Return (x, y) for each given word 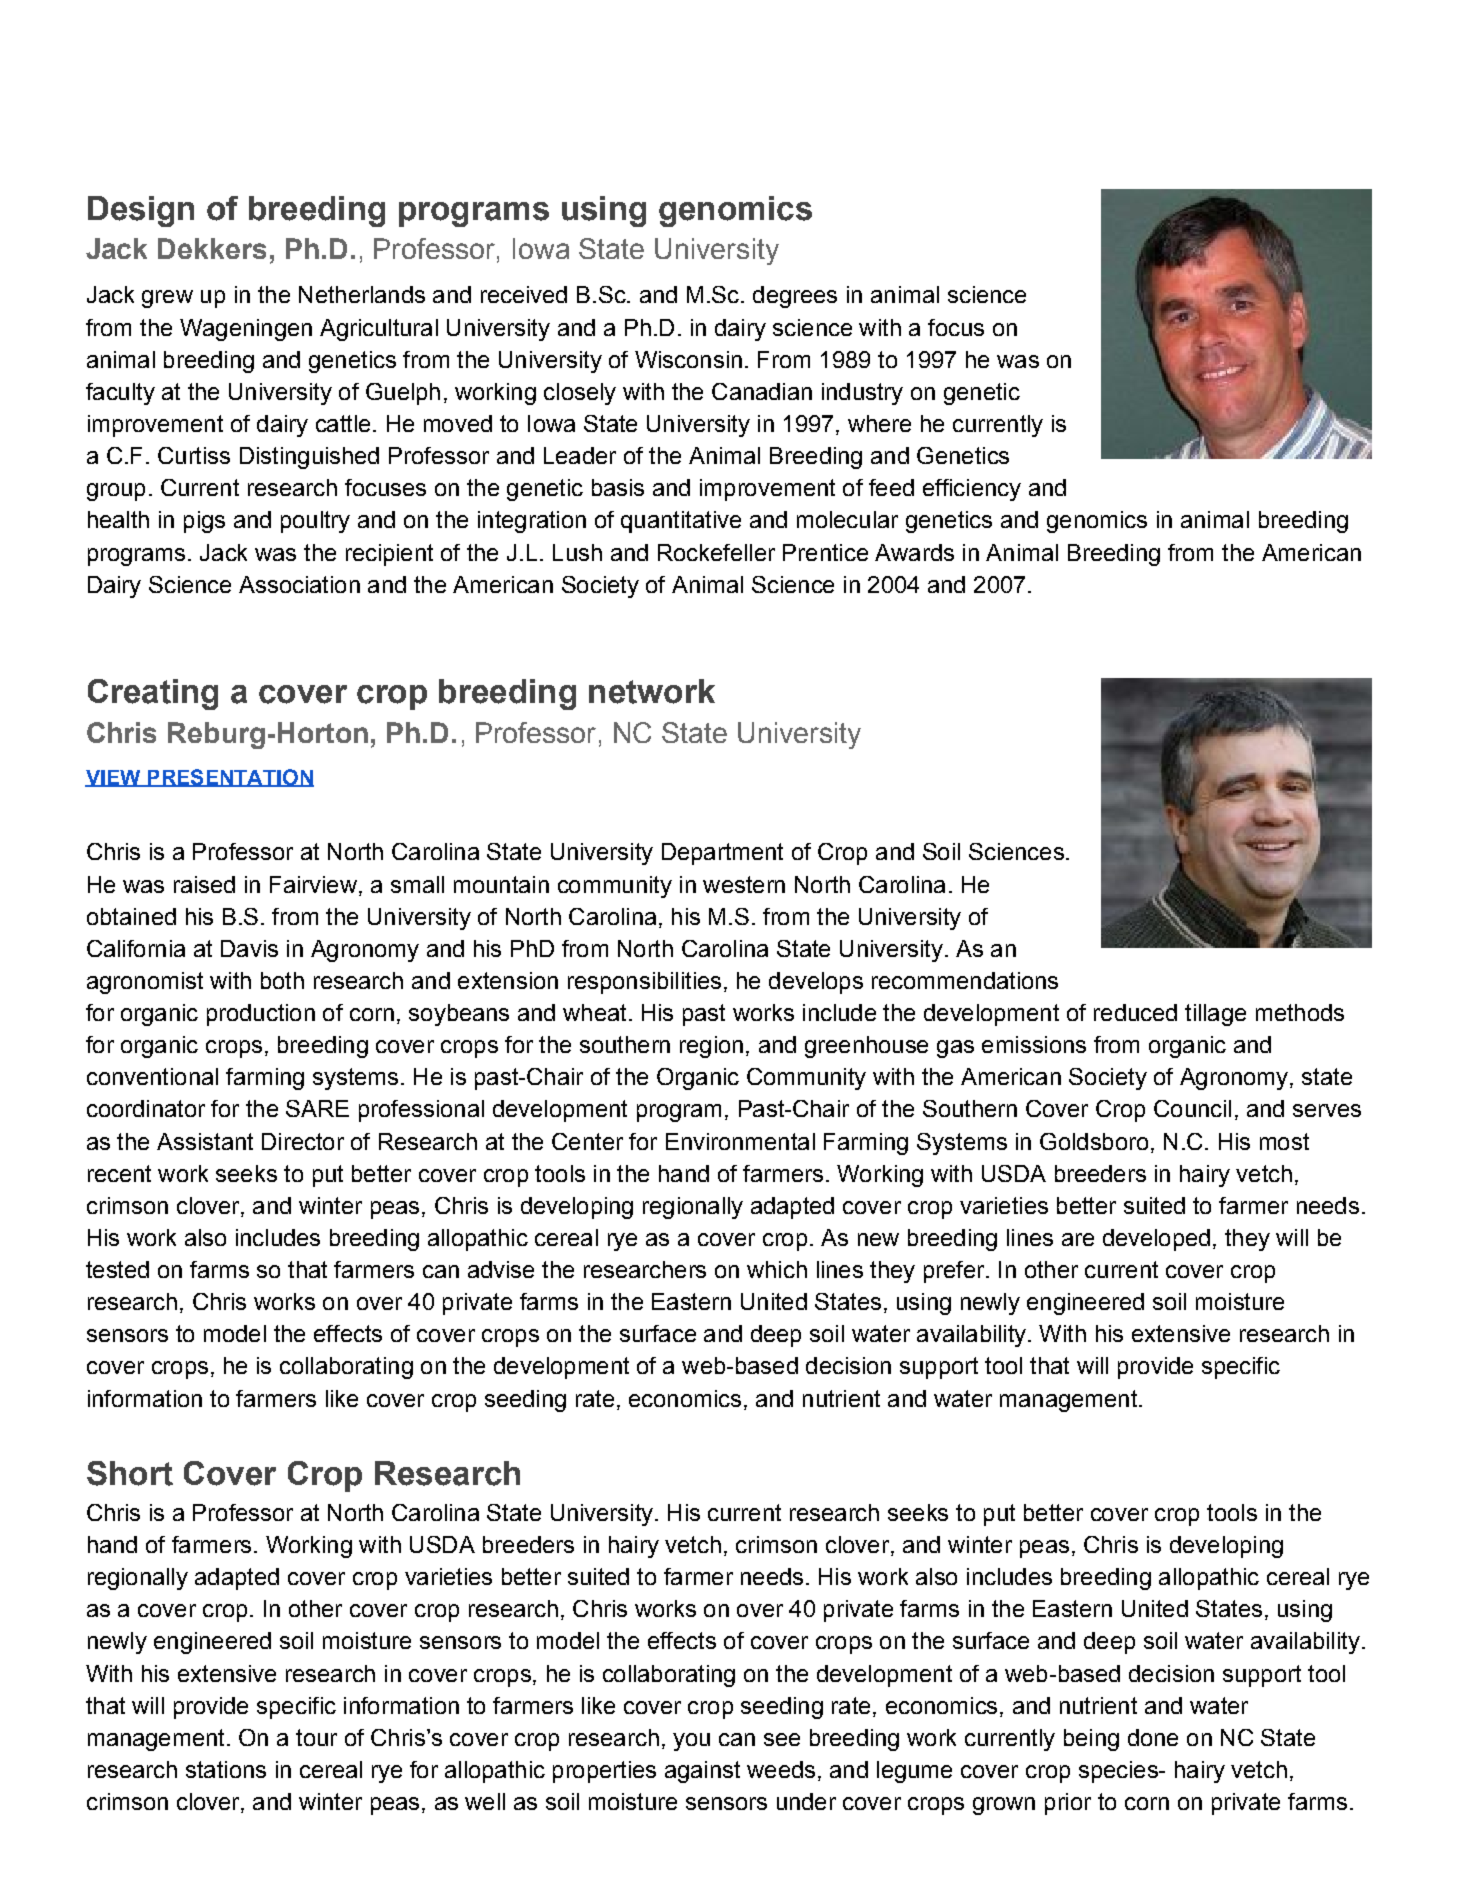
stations (226, 1769)
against (702, 1772)
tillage (1215, 1015)
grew (167, 299)
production (261, 1015)
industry (862, 394)
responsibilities (644, 983)
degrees (795, 297)
